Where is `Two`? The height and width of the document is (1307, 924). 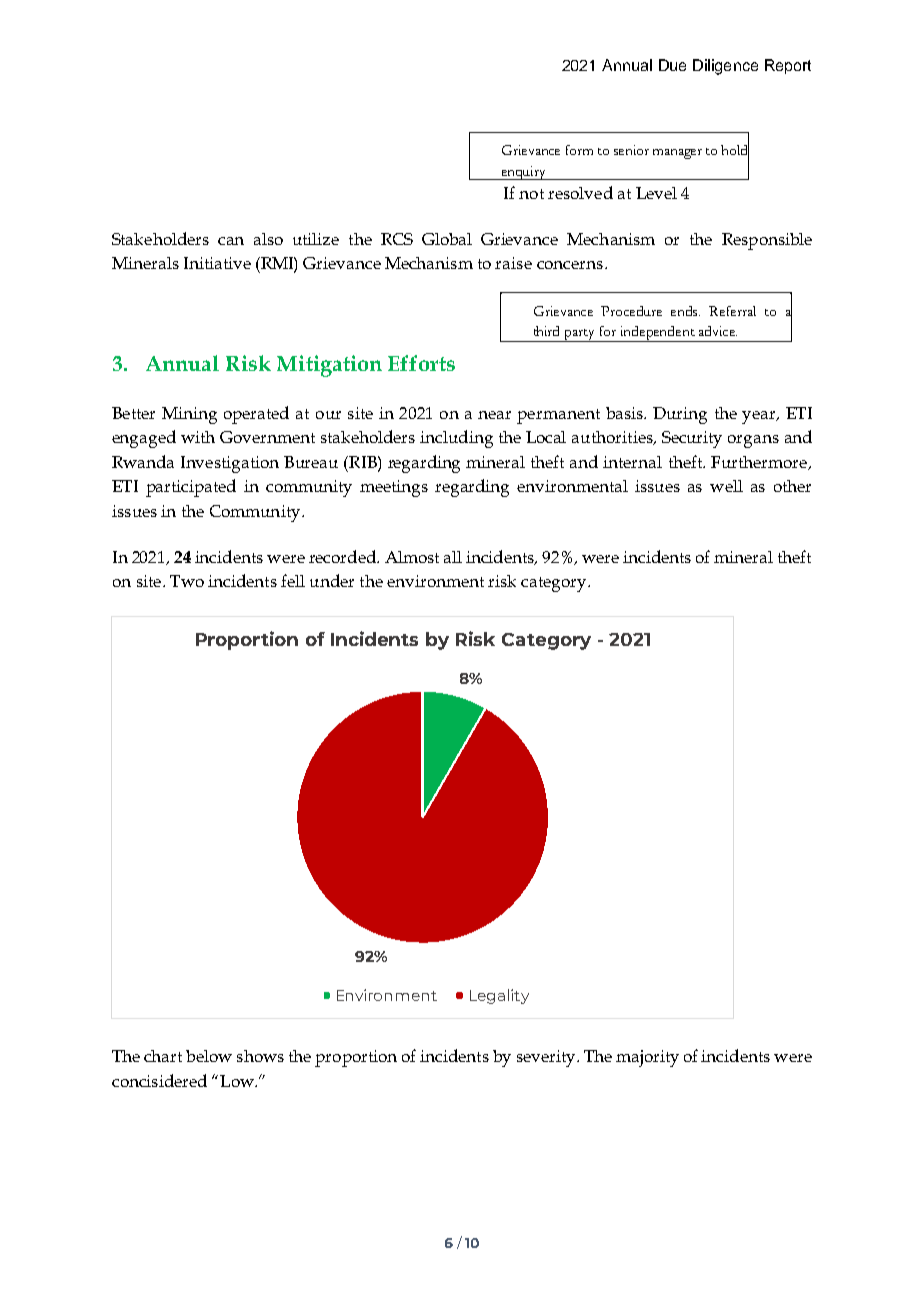
Two is located at coordinates (187, 581).
